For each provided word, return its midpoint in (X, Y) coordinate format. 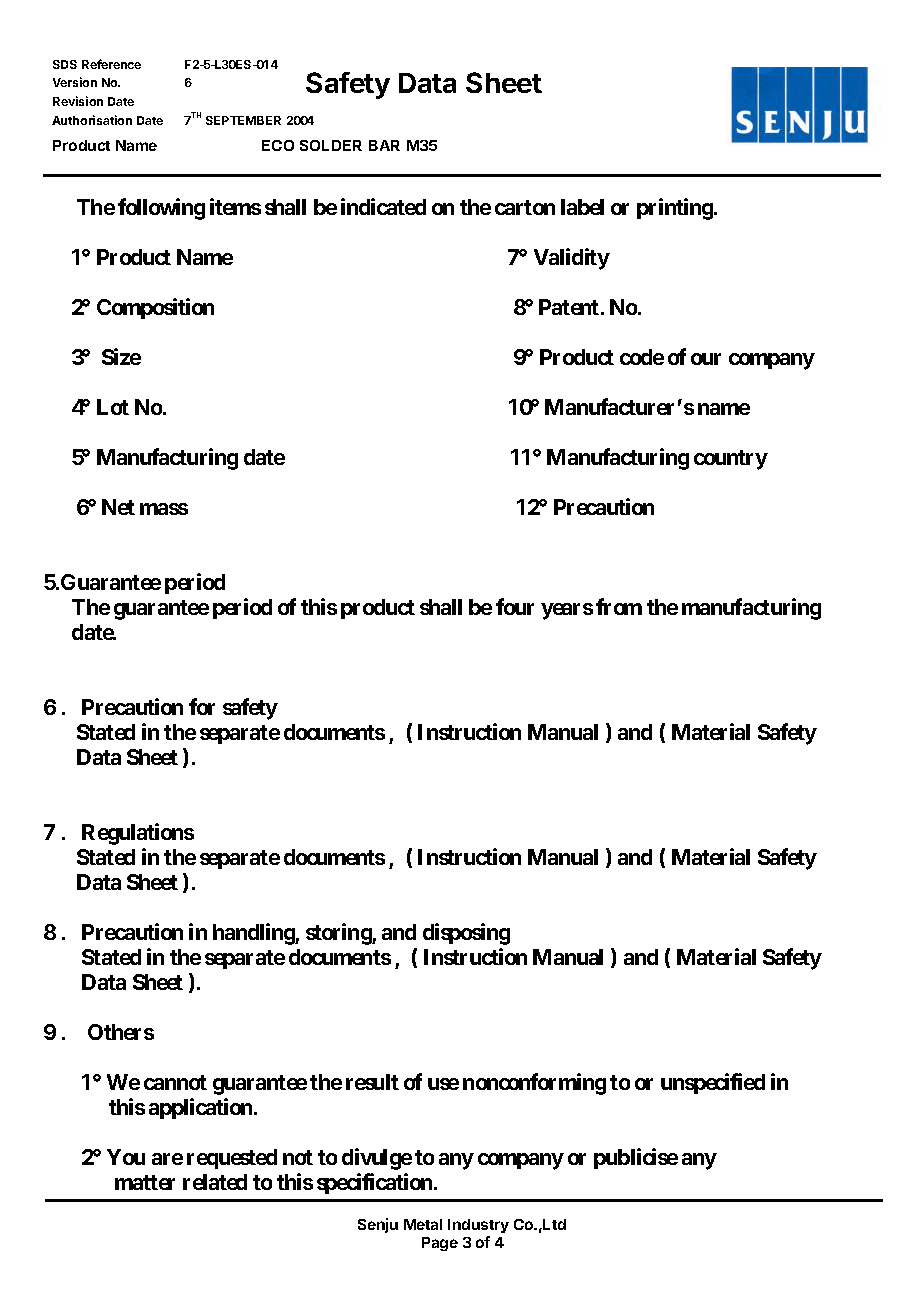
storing (339, 934)
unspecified (713, 1083)
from (619, 606)
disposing (466, 934)
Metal (423, 1224)
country (731, 460)
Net (118, 507)
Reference (111, 64)
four (515, 606)
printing (676, 209)
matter (145, 1182)
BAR (384, 145)
